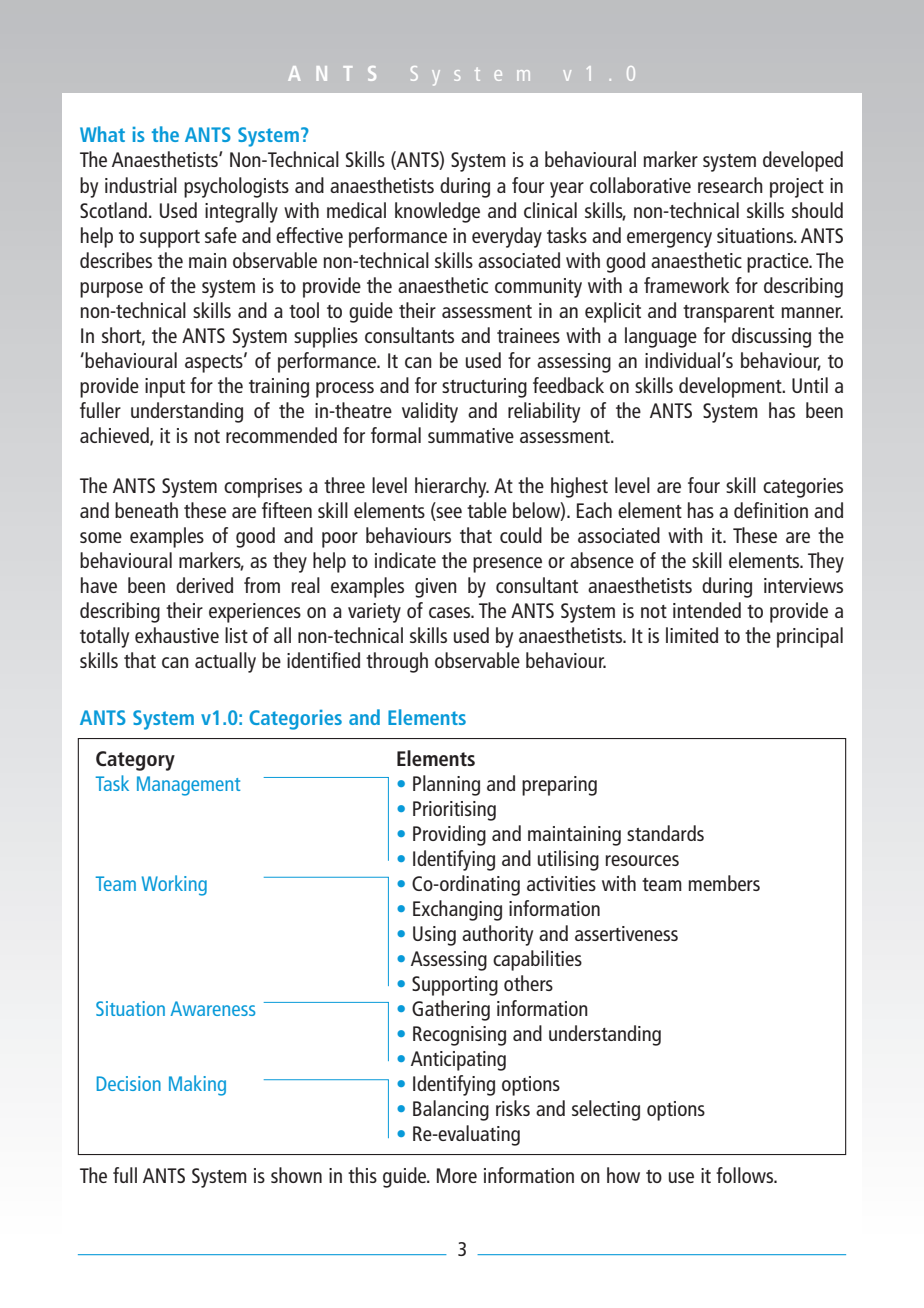  What do you see at coordinates (730, 185) in the page?
I see `research` at bounding box center [730, 185].
